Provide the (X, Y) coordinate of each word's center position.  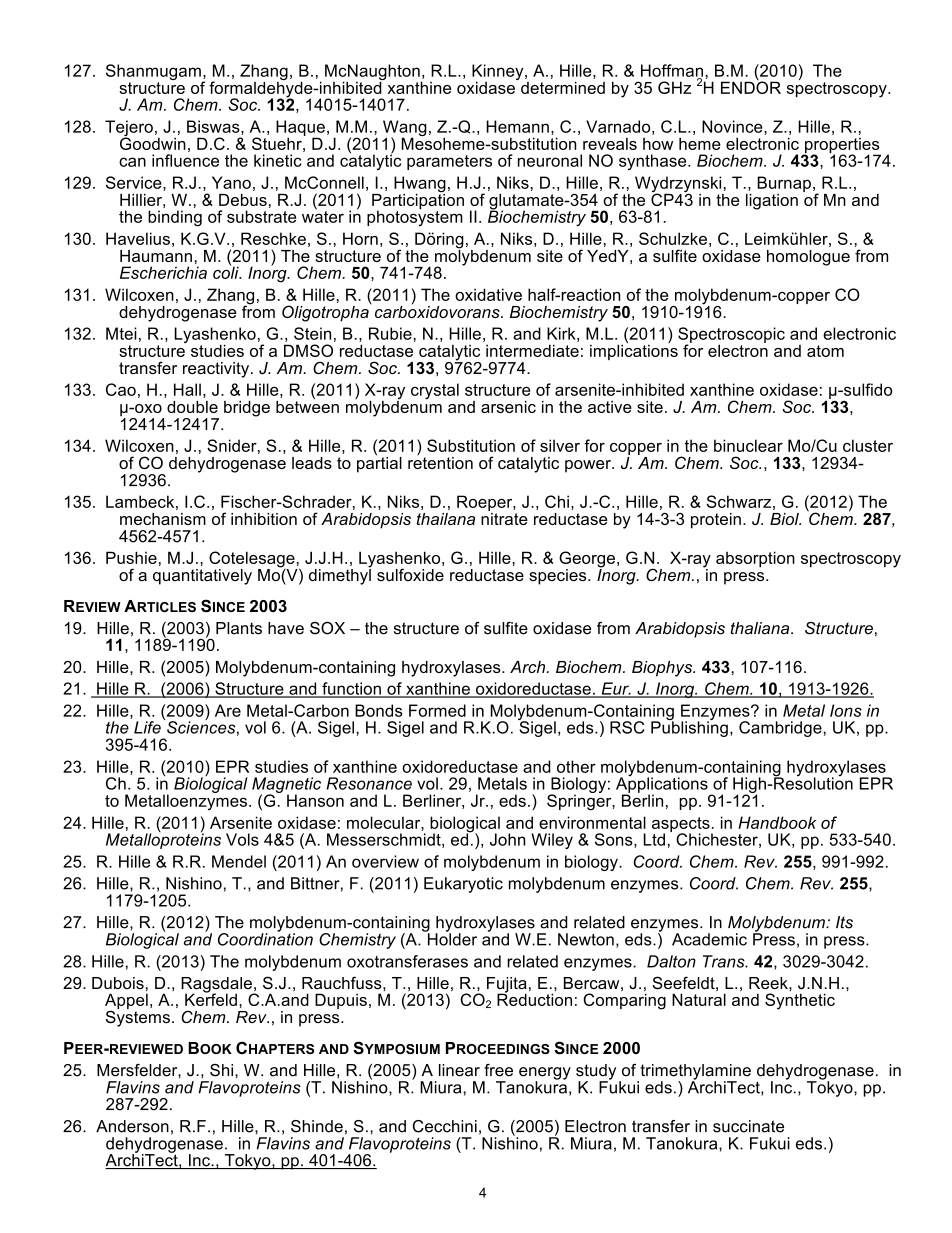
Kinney (499, 73)
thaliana (761, 628)
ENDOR (751, 86)
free (498, 1070)
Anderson (132, 1126)
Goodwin (153, 142)
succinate (748, 1126)
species (559, 577)
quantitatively (202, 577)
